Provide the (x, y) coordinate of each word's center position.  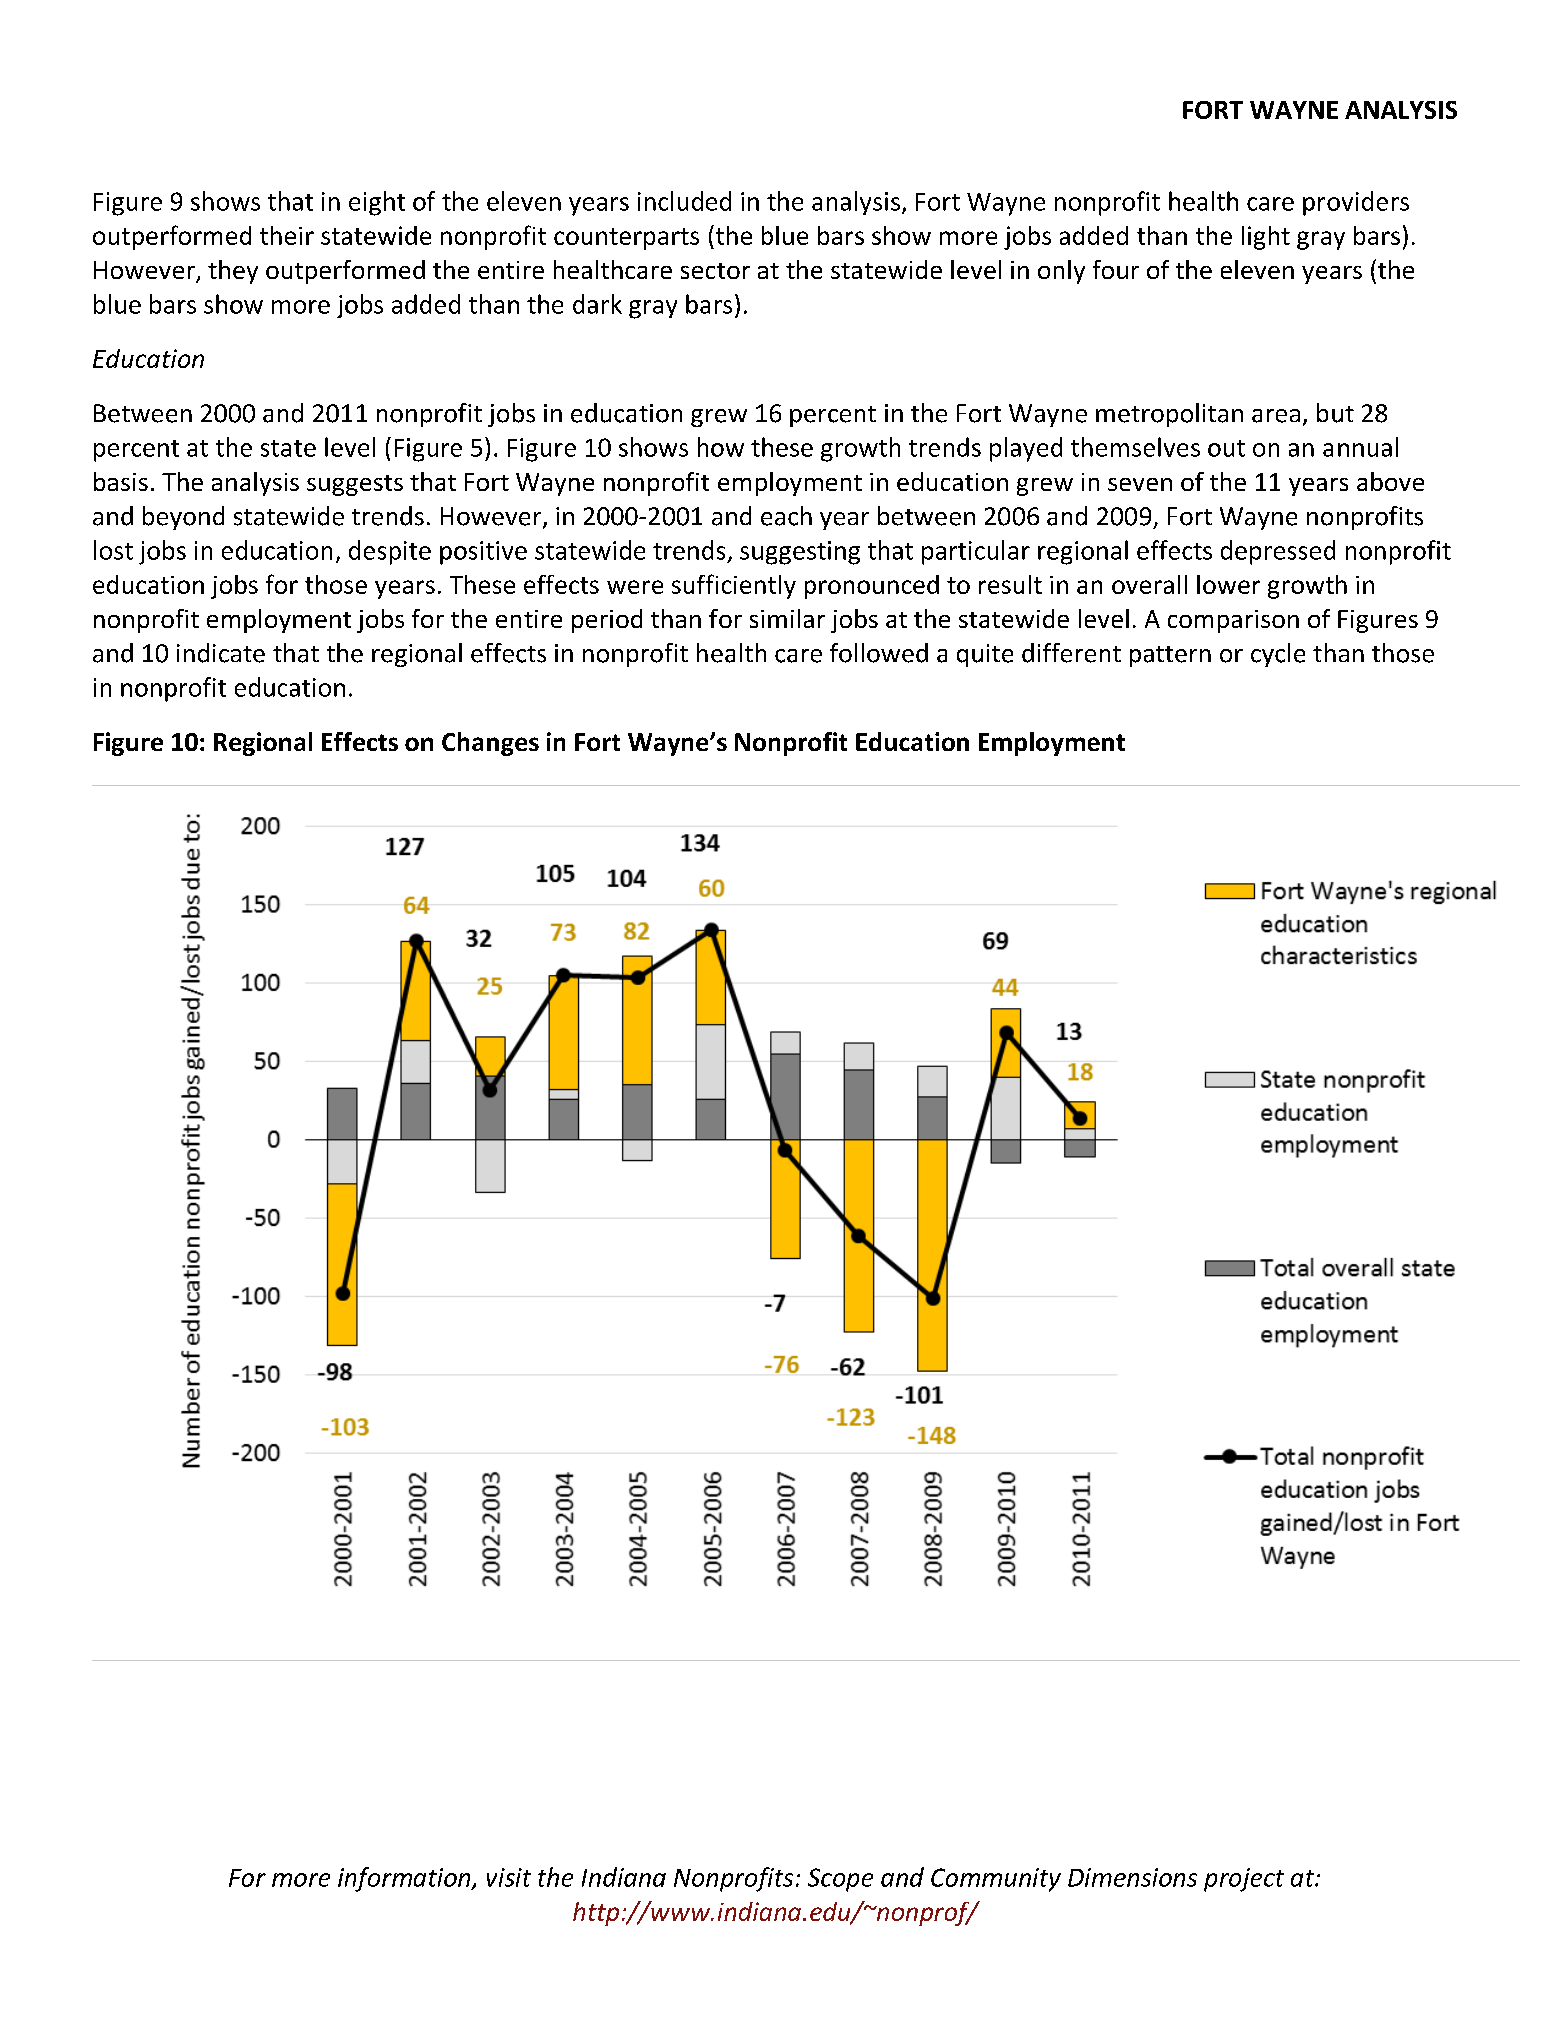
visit (509, 1877)
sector (715, 271)
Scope (840, 1880)
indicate (221, 653)
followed (879, 653)
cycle (1278, 655)
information (405, 1879)
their (287, 235)
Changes (490, 744)
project (1244, 1880)
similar (787, 618)
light (1266, 238)
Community (996, 1880)
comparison (1233, 621)
